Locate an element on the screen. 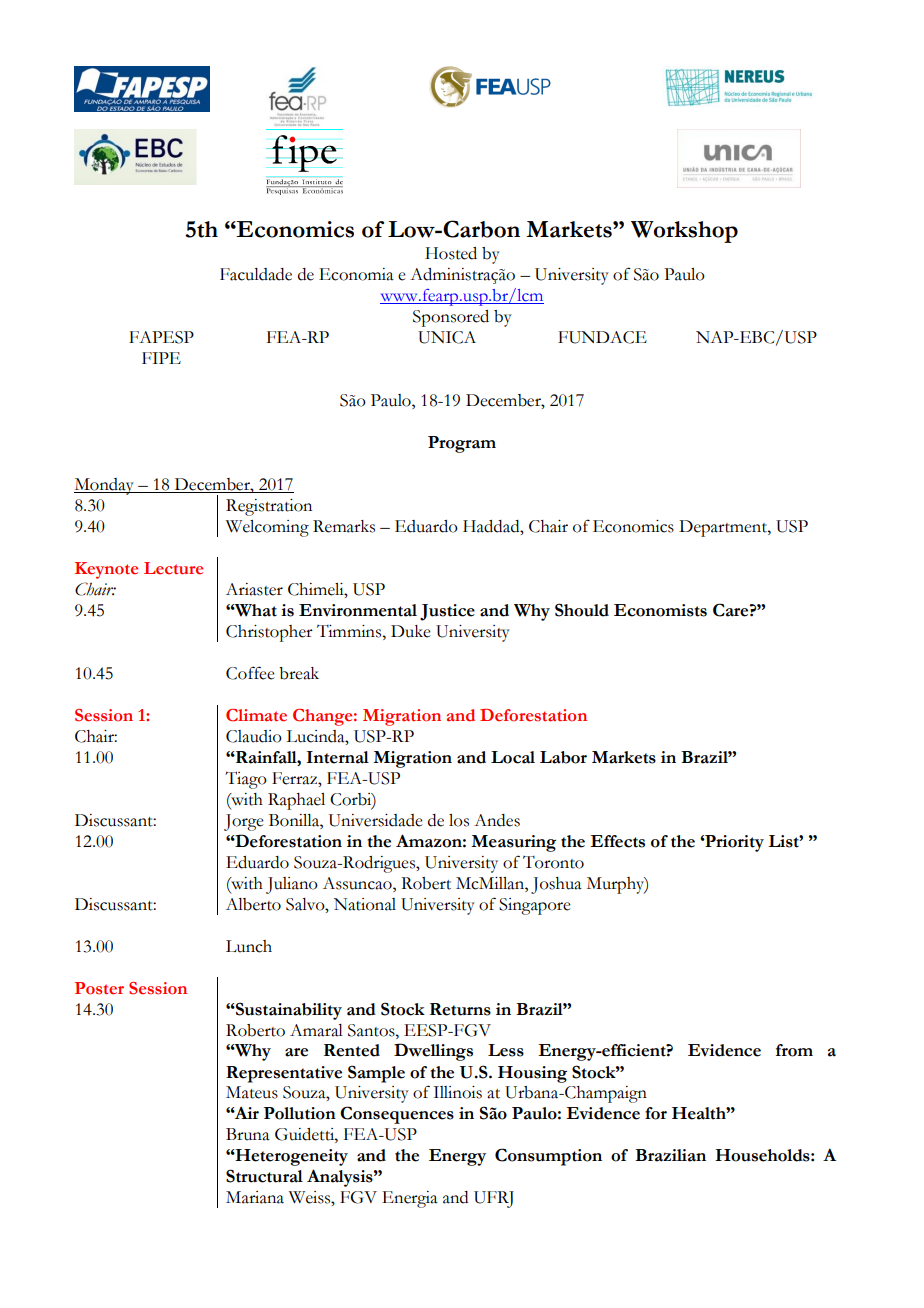 This screenshot has height=1308, width=924. Hosted is located at coordinates (451, 253).
